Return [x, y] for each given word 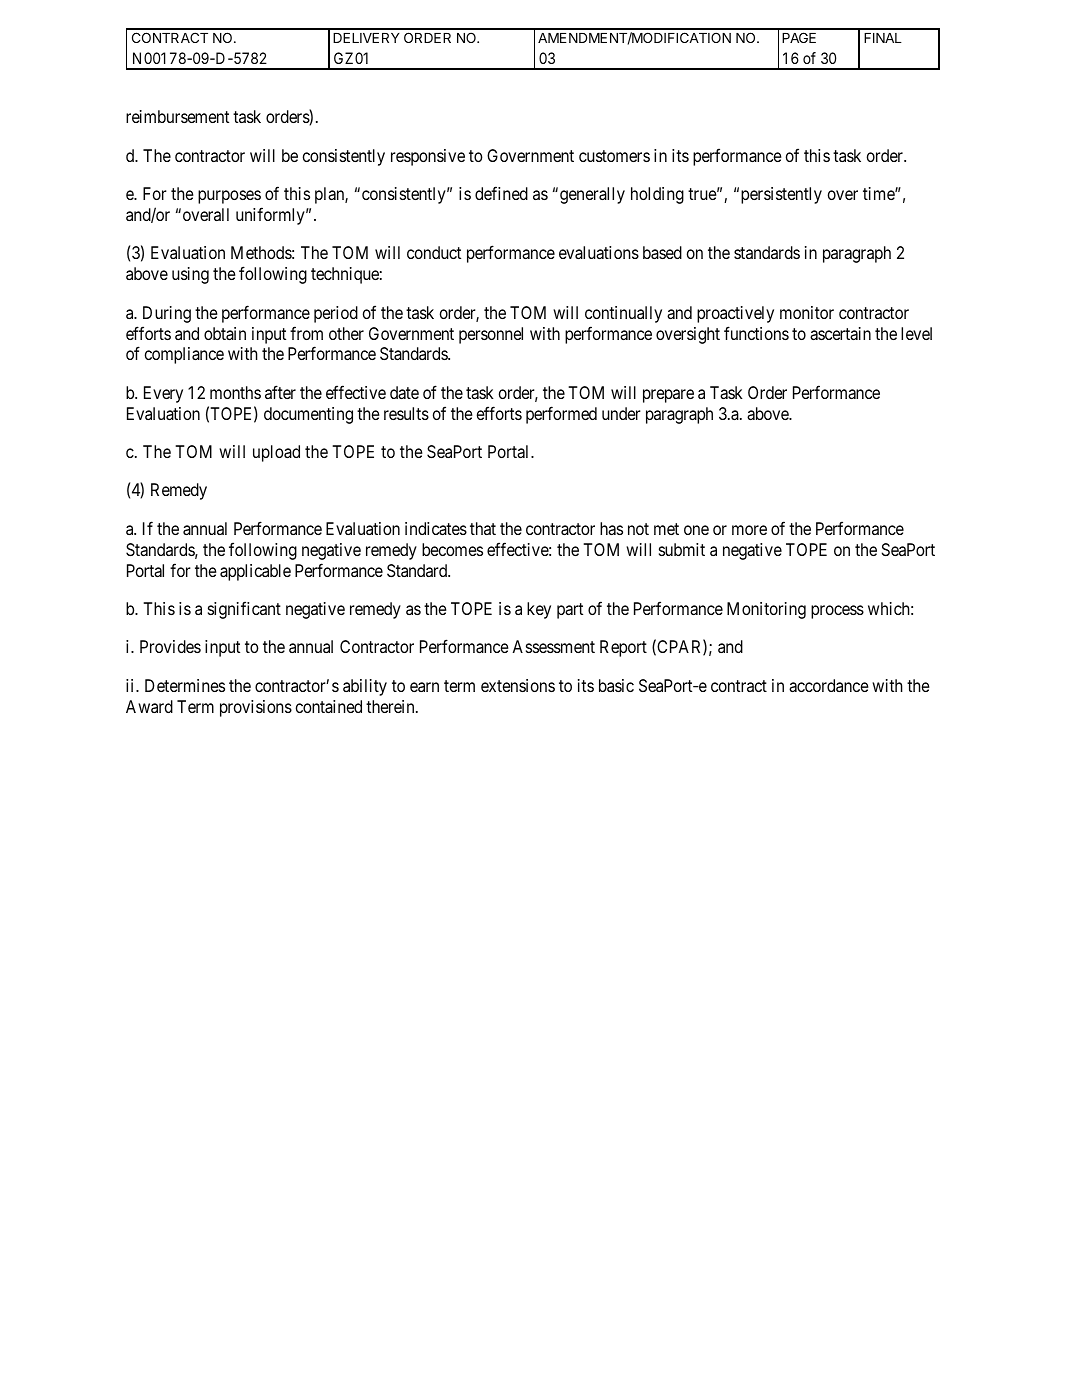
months [235, 392]
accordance [829, 685]
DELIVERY [366, 38]
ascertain [840, 333]
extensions [518, 685]
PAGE [799, 37]
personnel [491, 335]
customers [614, 156]
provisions [256, 708]
